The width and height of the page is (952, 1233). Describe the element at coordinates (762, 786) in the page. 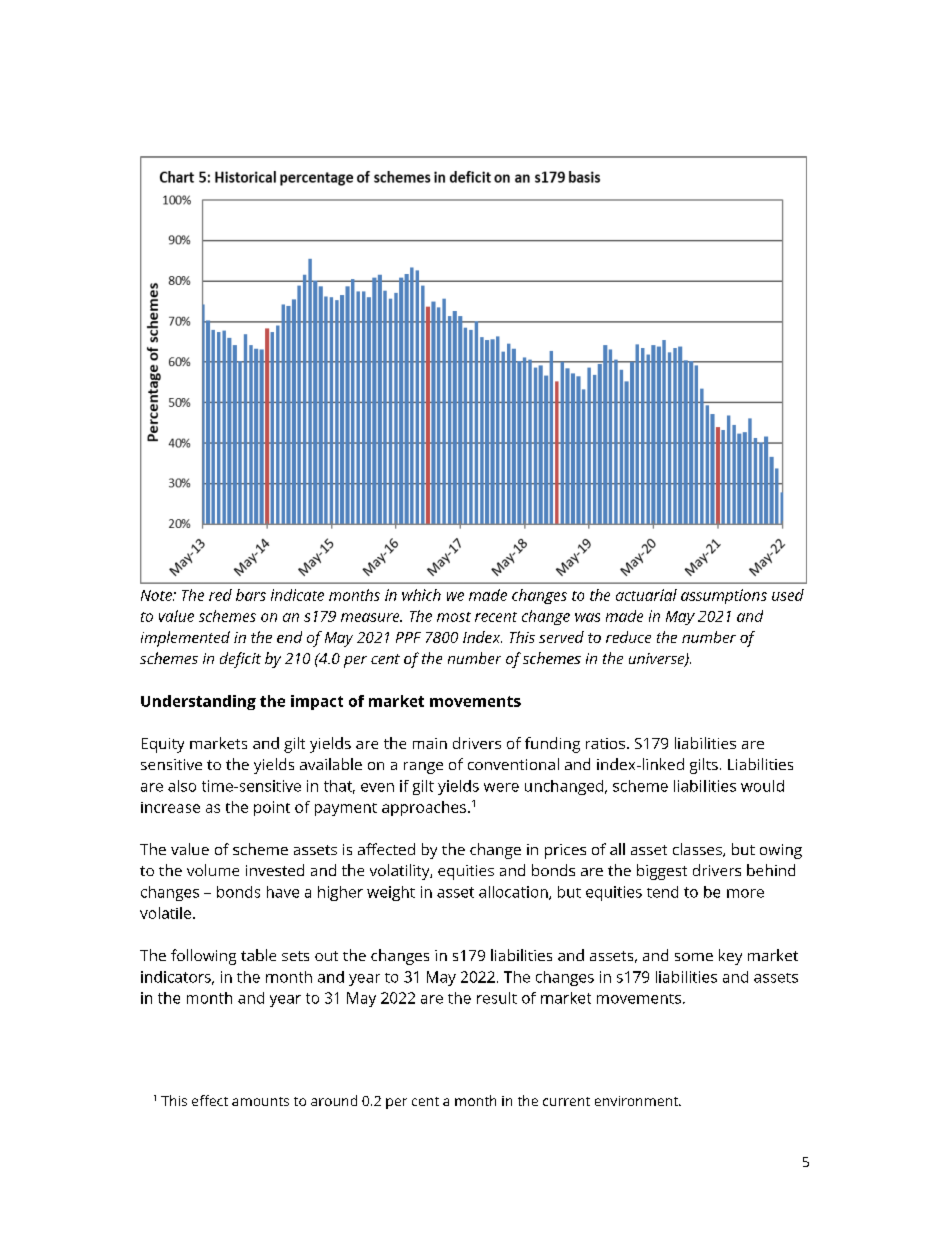

I see `would` at that location.
